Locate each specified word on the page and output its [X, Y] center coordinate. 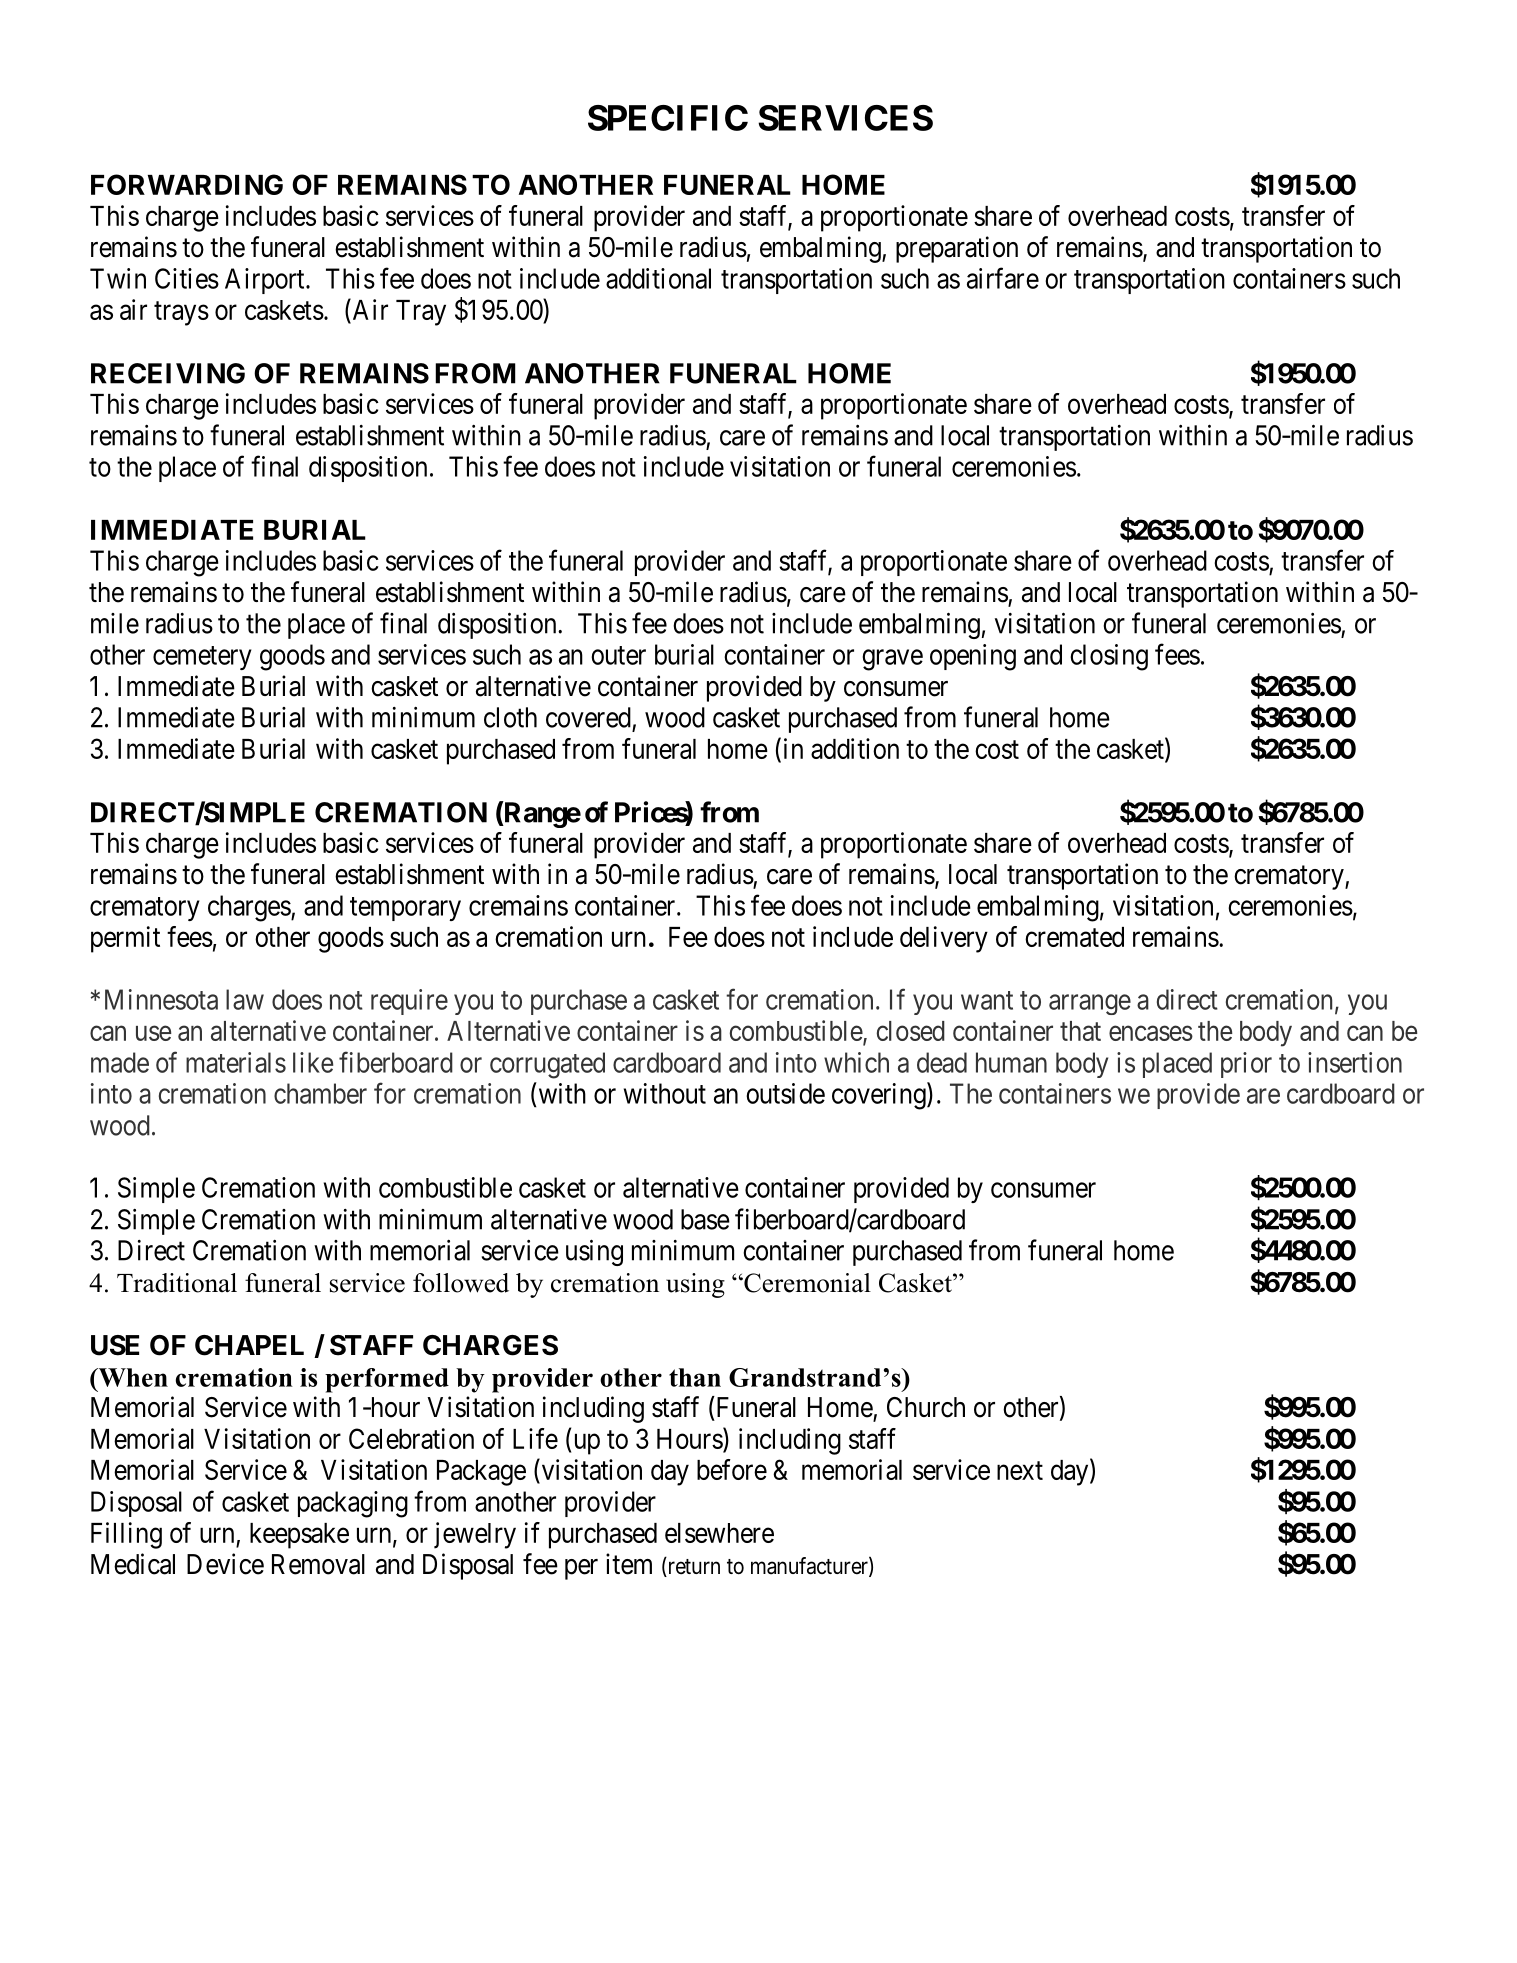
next [1020, 1471]
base [705, 1219]
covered [588, 717]
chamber [320, 1093]
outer [618, 655]
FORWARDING [187, 184]
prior [1246, 1065]
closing [1109, 657]
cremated [1074, 937]
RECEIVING [168, 373]
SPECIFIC [668, 118]
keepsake [299, 1536]
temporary [405, 909]
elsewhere [719, 1533]
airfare [1003, 278]
